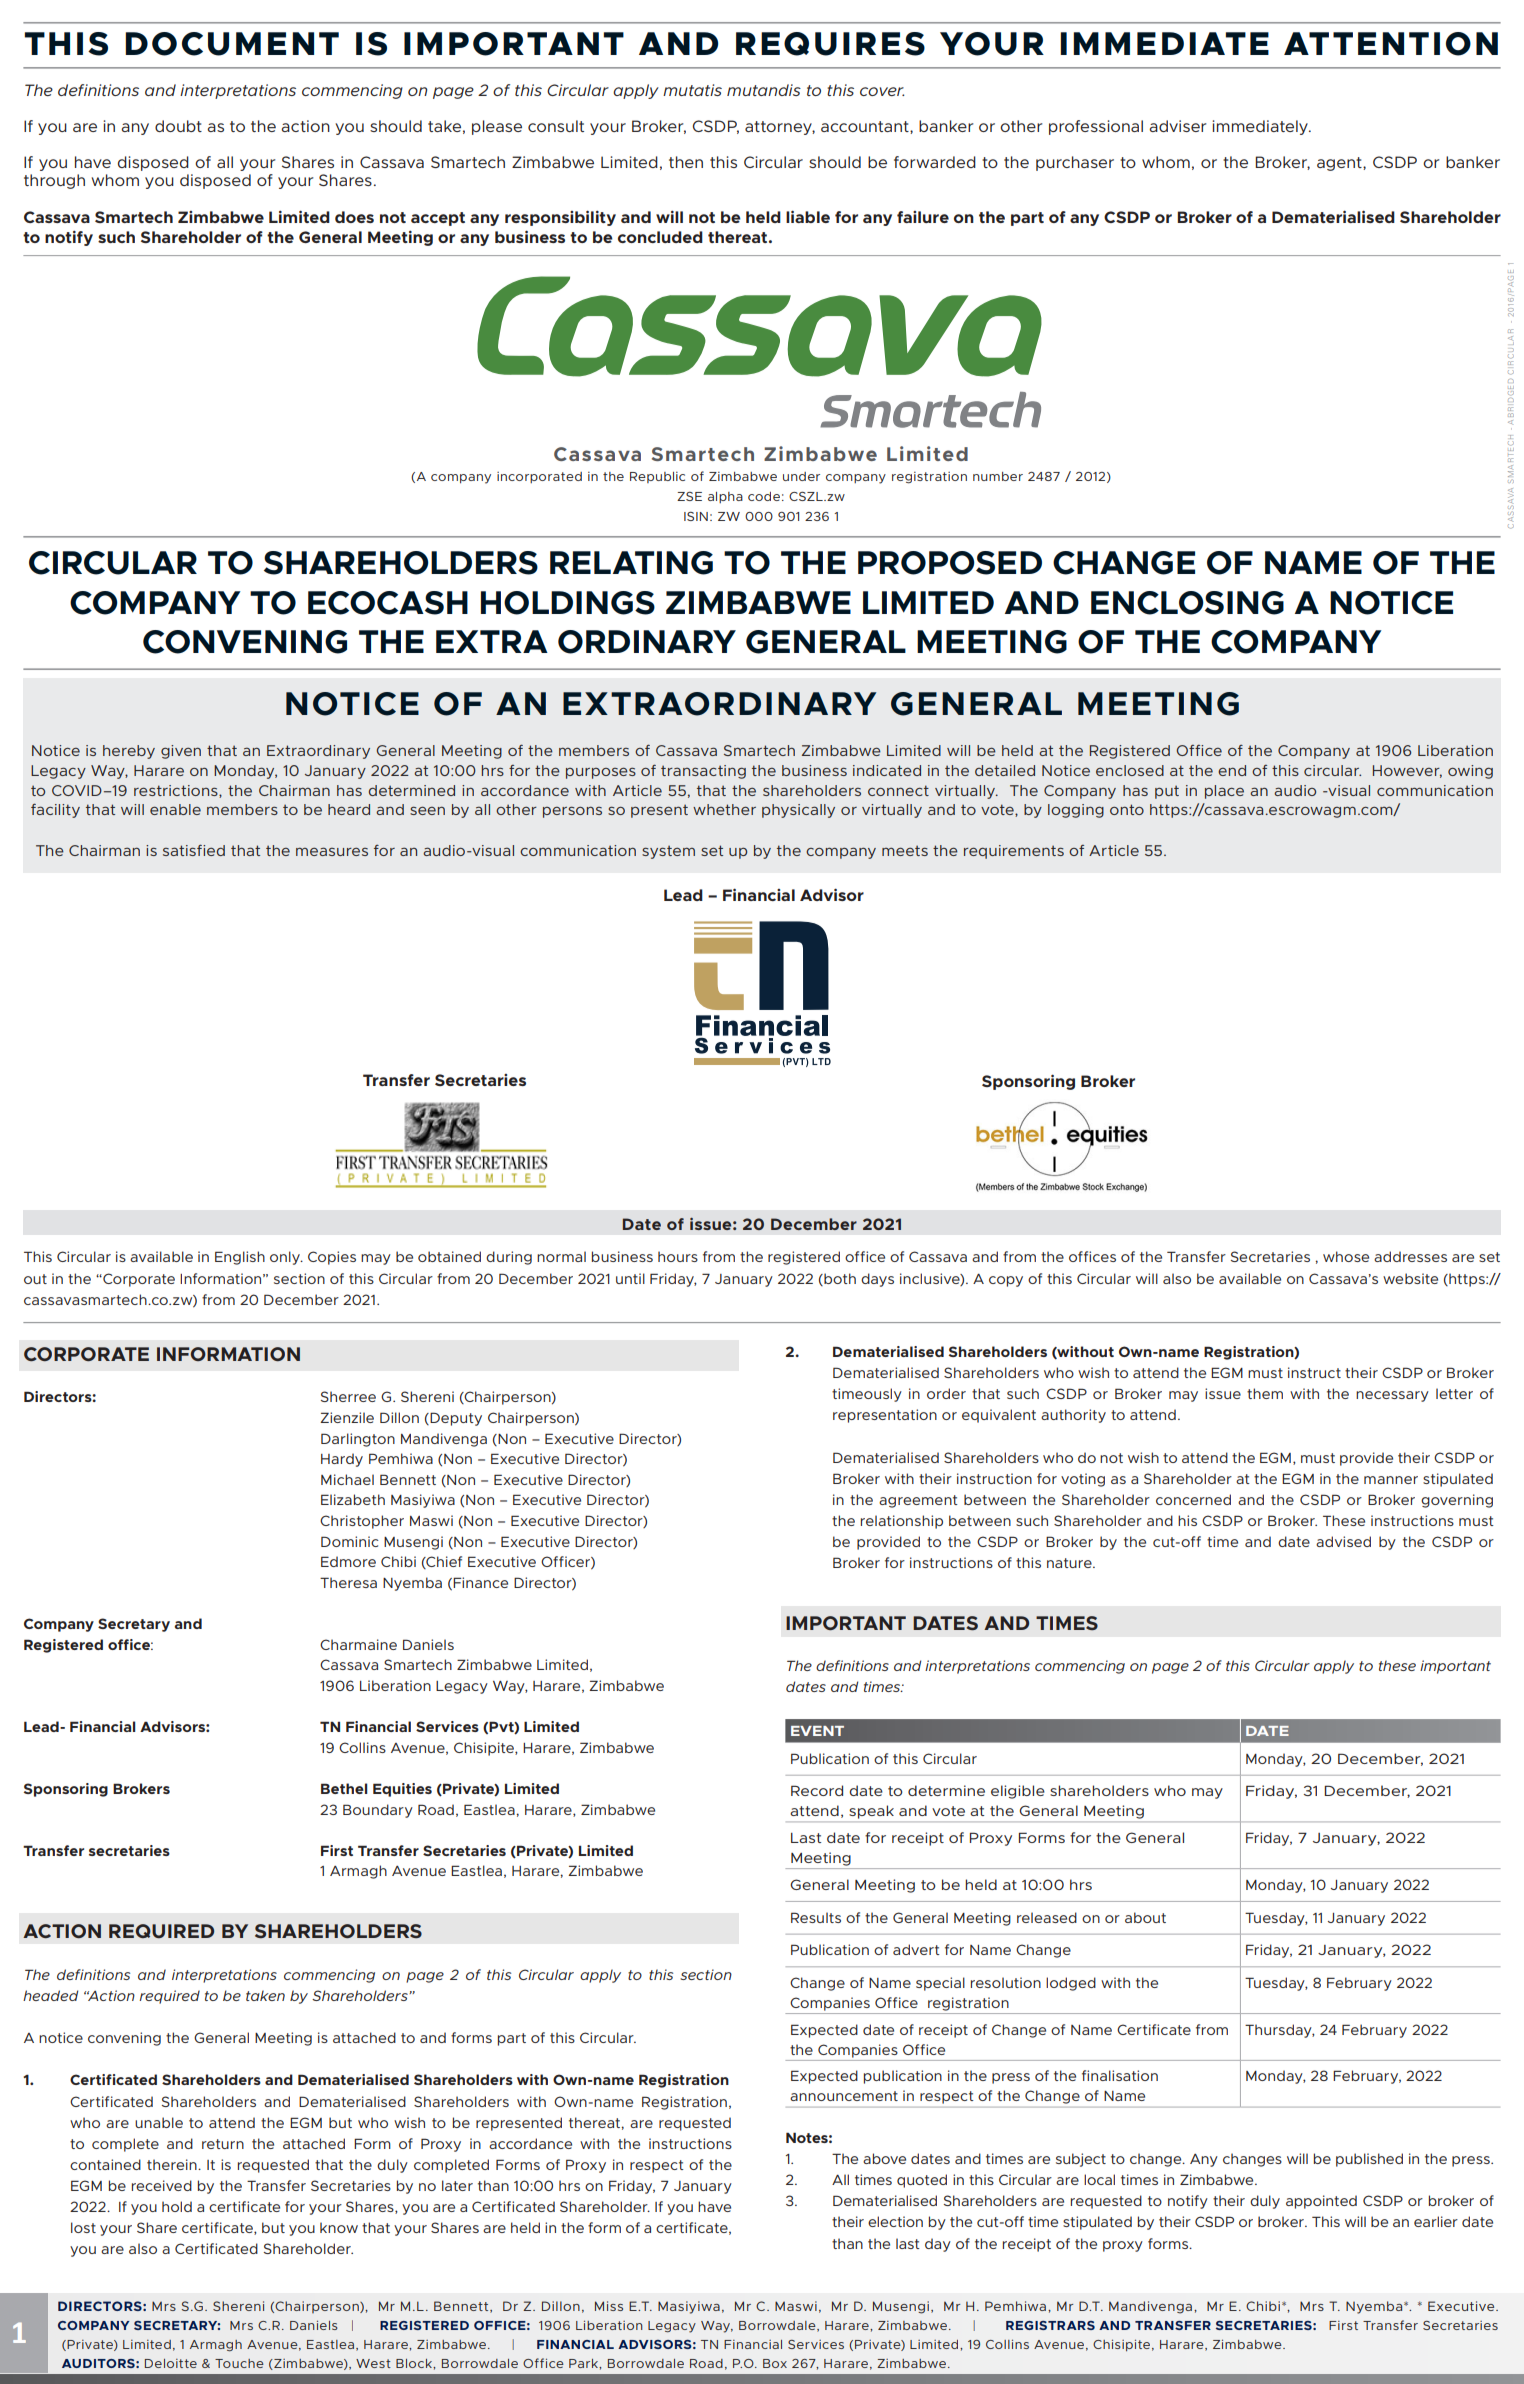 Image resolution: width=1524 pixels, height=2384 pixels. I want to click on transacting, so click(703, 772).
